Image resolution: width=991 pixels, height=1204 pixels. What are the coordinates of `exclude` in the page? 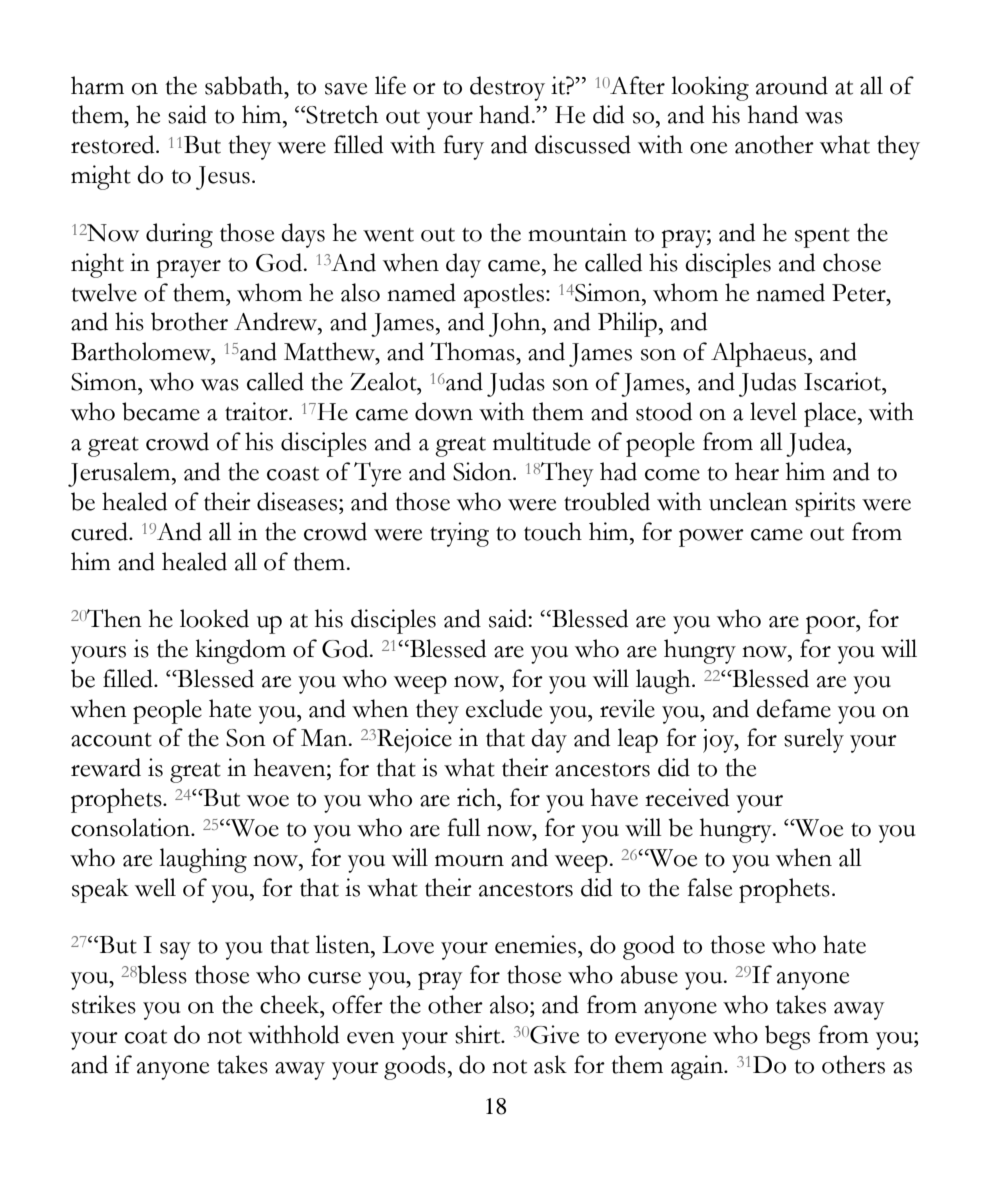 It's located at (504, 708).
